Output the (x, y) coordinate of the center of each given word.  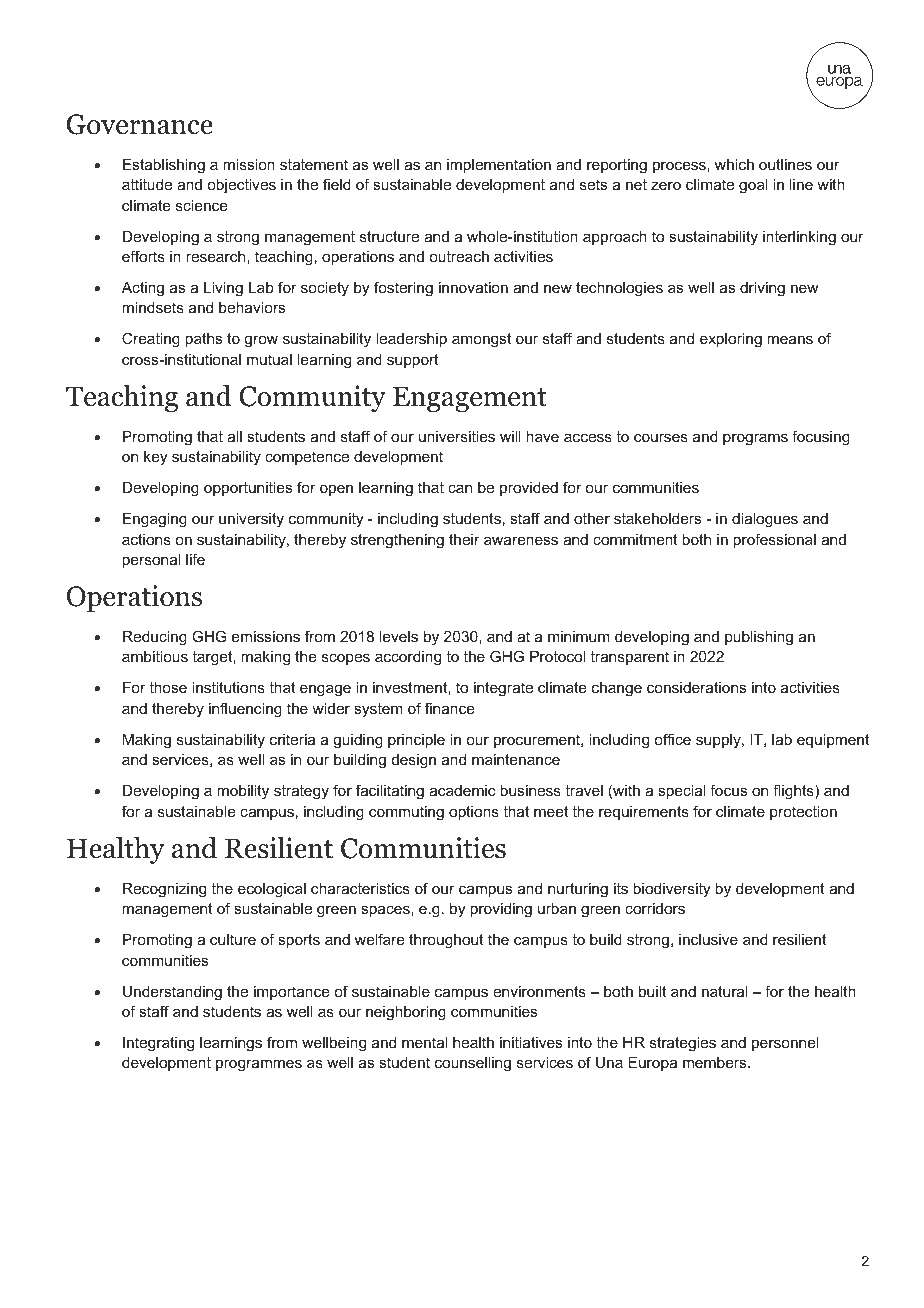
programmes (259, 1065)
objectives (241, 186)
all (234, 436)
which (734, 164)
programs (755, 439)
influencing (245, 710)
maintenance (516, 759)
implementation (499, 166)
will (510, 436)
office (672, 739)
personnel (785, 1044)
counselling (473, 1064)
